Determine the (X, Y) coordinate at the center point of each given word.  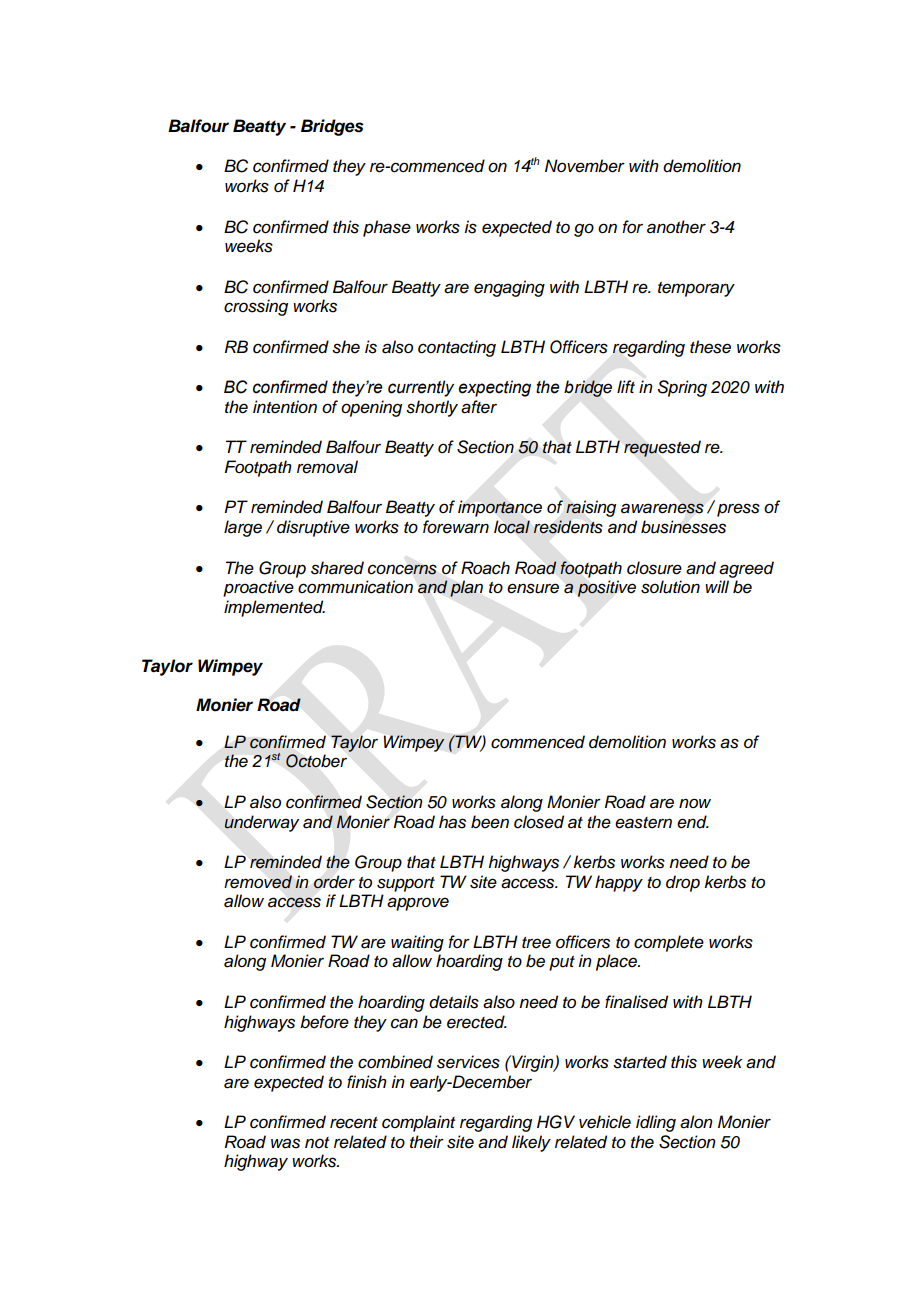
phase (387, 228)
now (695, 803)
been (490, 822)
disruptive (313, 528)
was (285, 1143)
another (676, 227)
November (585, 166)
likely (531, 1143)
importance (500, 508)
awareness (662, 508)
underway (261, 823)
